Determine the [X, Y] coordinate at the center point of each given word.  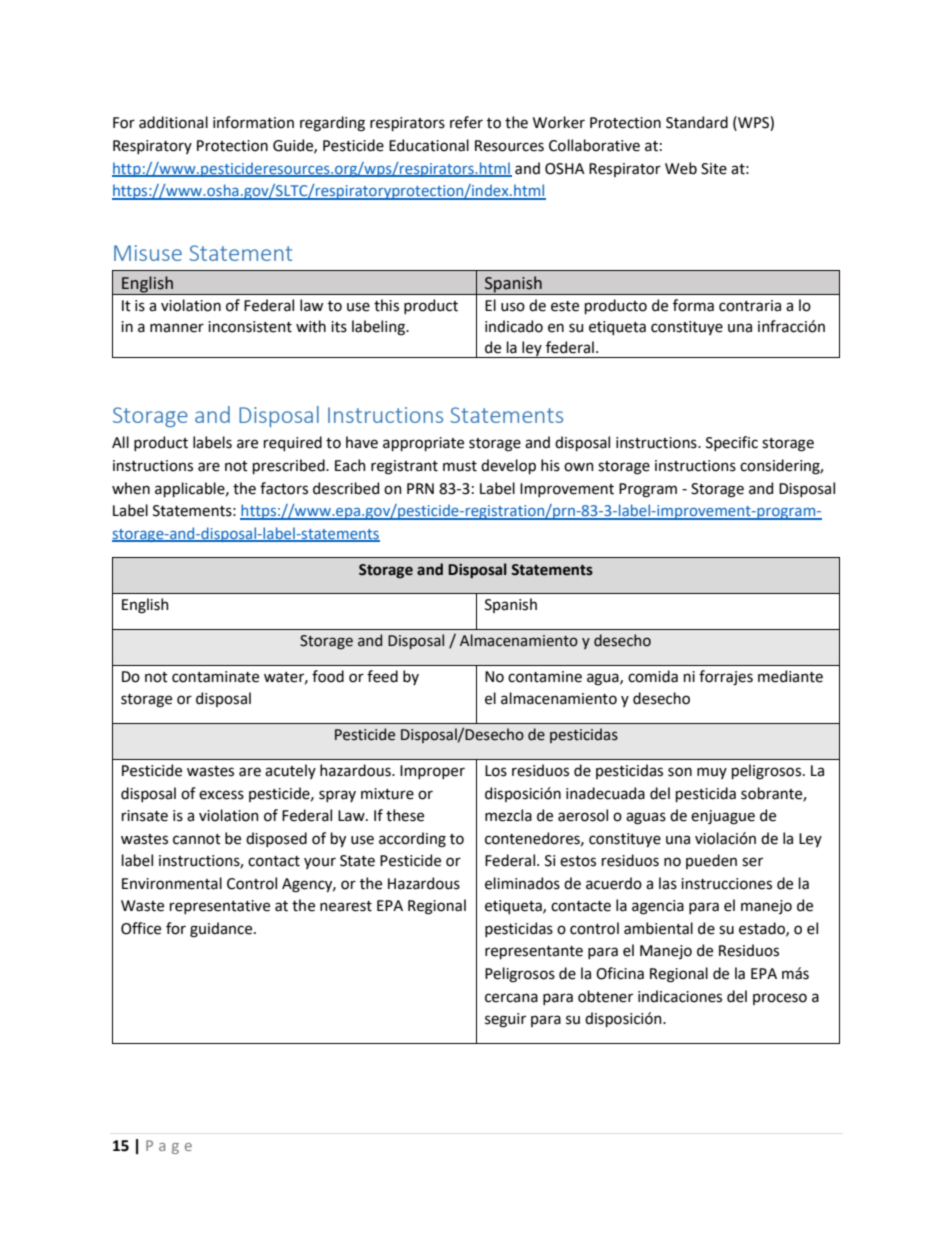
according [412, 840]
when [131, 488]
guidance [222, 930]
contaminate [215, 677]
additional [173, 122]
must [460, 466]
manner [177, 328]
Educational [429, 145]
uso [513, 307]
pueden [711, 861]
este [565, 306]
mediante [790, 676]
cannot [197, 839]
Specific [732, 443]
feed [382, 676]
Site [714, 169]
